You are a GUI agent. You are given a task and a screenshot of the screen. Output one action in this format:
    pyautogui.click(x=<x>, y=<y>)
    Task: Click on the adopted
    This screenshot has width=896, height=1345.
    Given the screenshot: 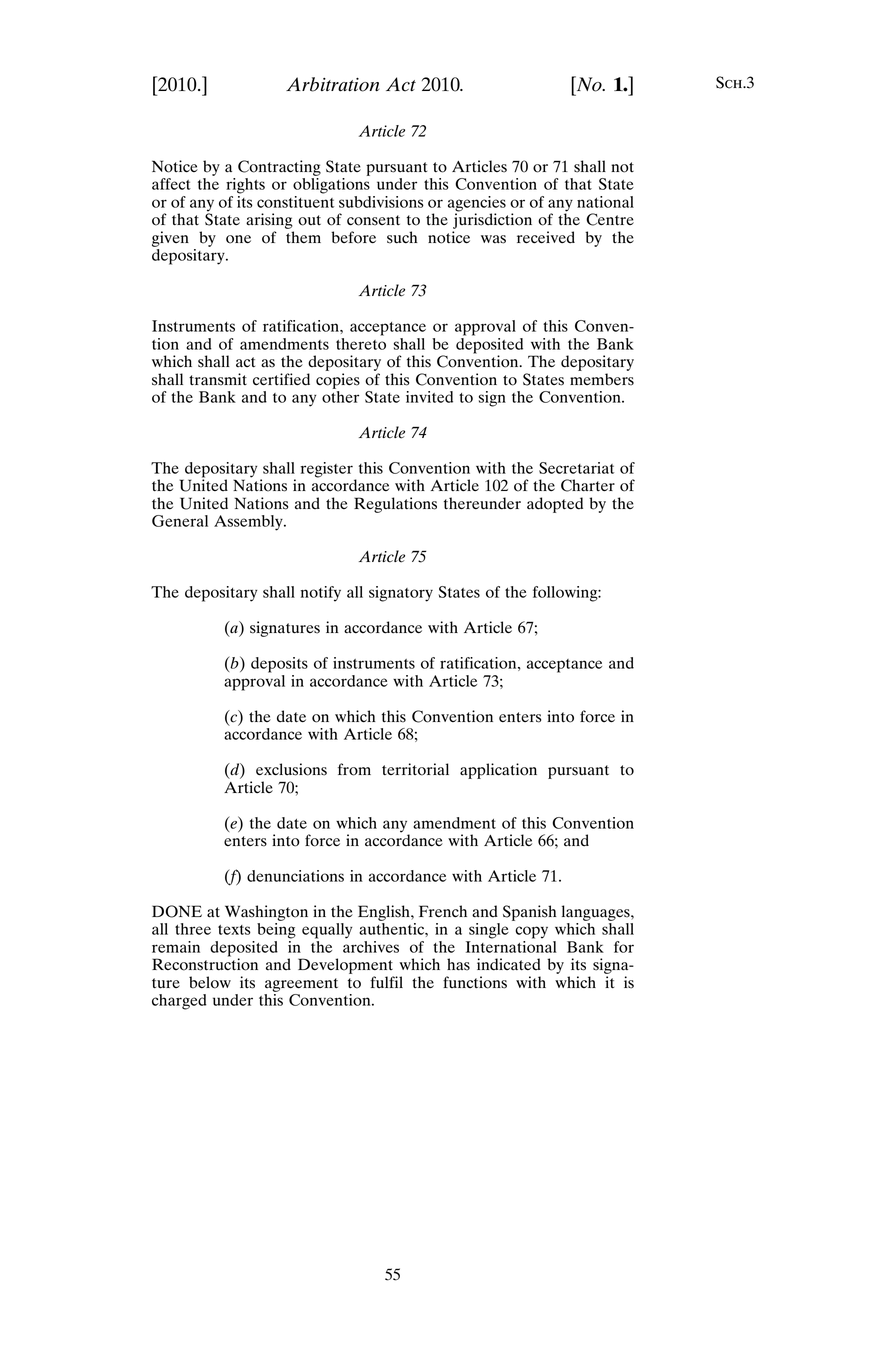 What is the action you would take?
    pyautogui.click(x=555, y=505)
